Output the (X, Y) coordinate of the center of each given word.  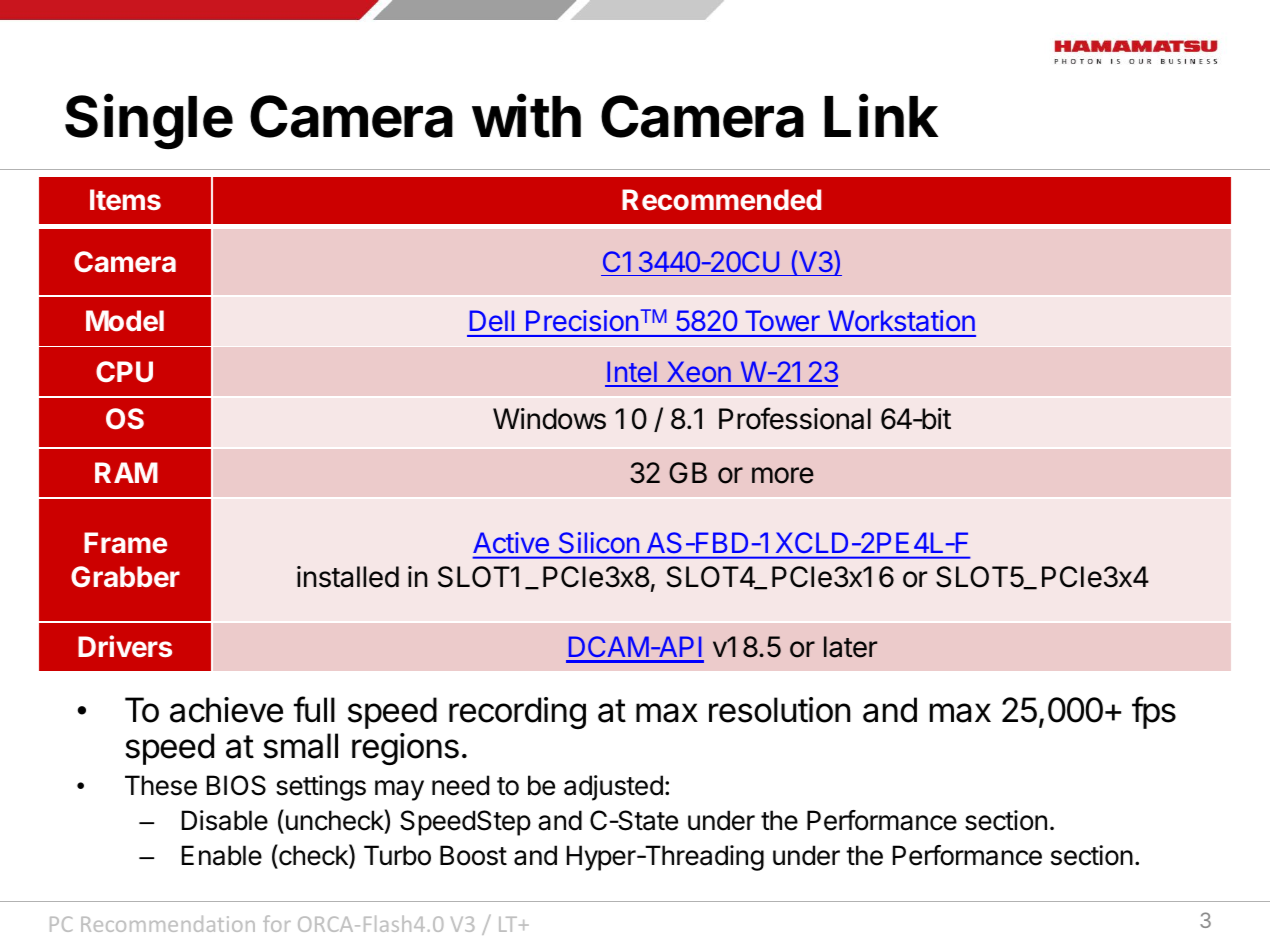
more (783, 475)
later (850, 647)
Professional (795, 418)
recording (517, 713)
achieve (226, 710)
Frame (125, 542)
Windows (549, 419)
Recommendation (168, 923)
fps (1154, 712)
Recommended (721, 200)
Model (125, 321)
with (526, 116)
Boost (473, 855)
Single (149, 121)
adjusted (613, 788)
